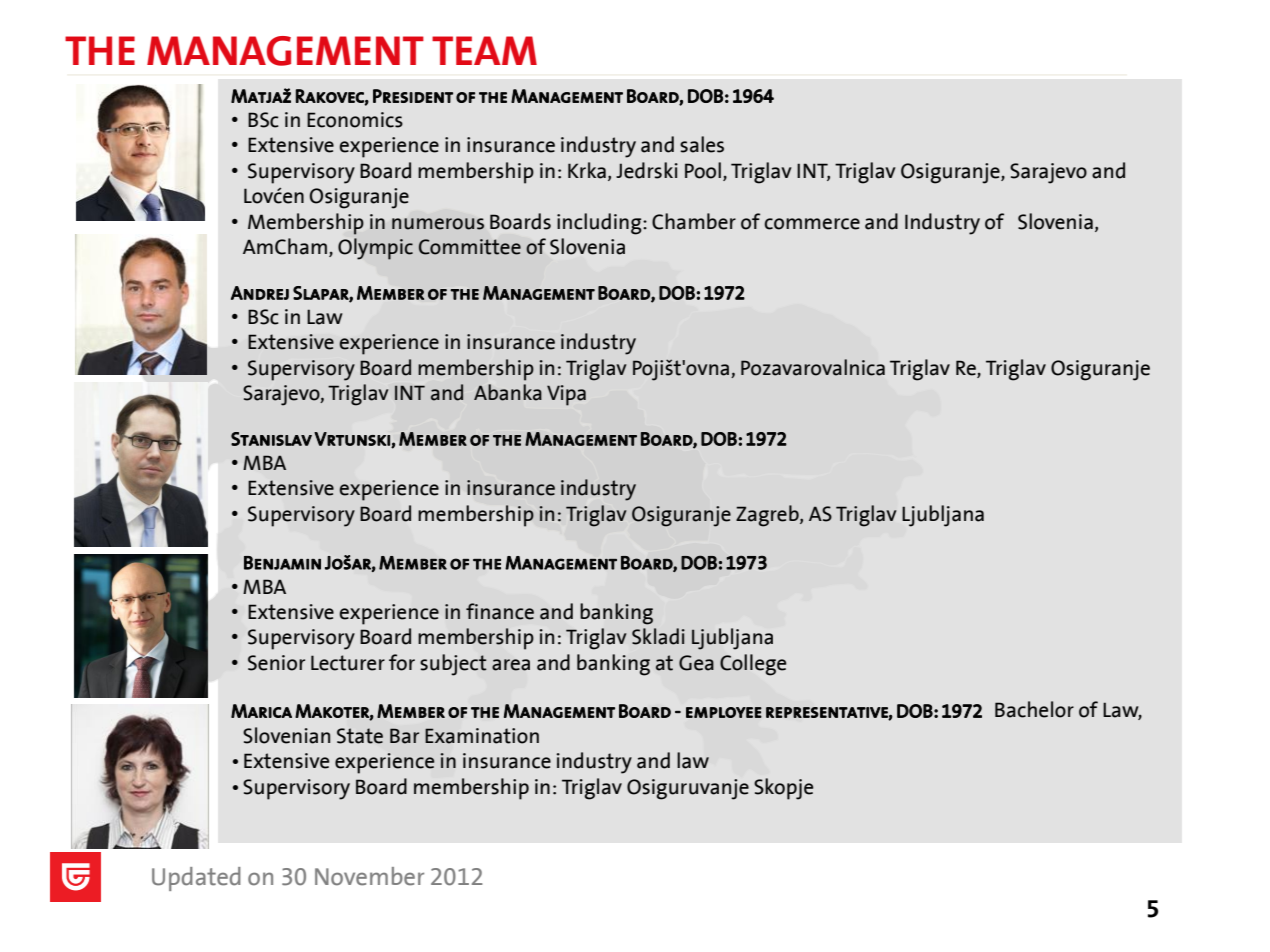  What do you see at coordinates (282, 563) in the image?
I see `Benjamin` at bounding box center [282, 563].
